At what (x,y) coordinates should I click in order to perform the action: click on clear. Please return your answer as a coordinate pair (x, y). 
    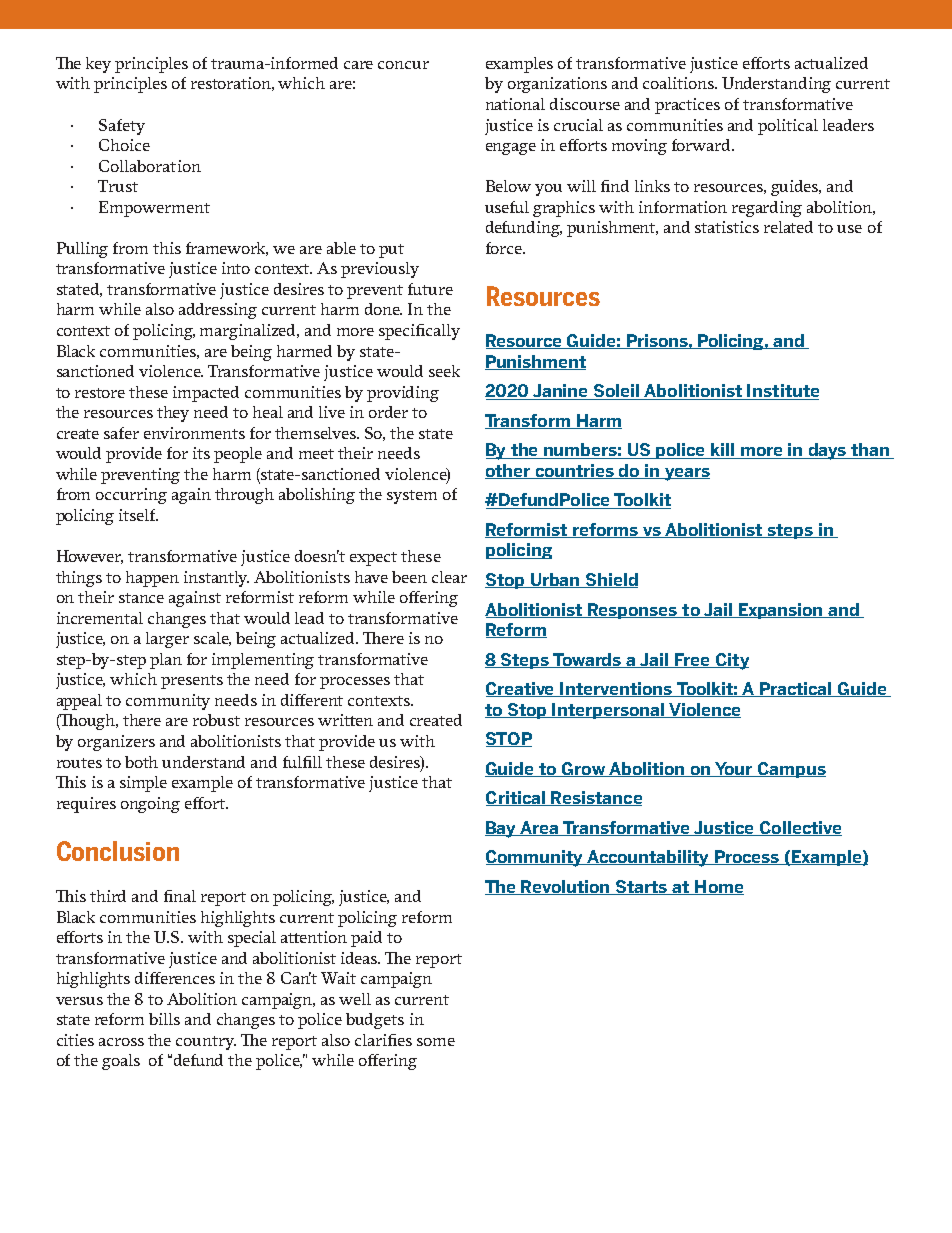
    Looking at the image, I should click on (449, 577).
